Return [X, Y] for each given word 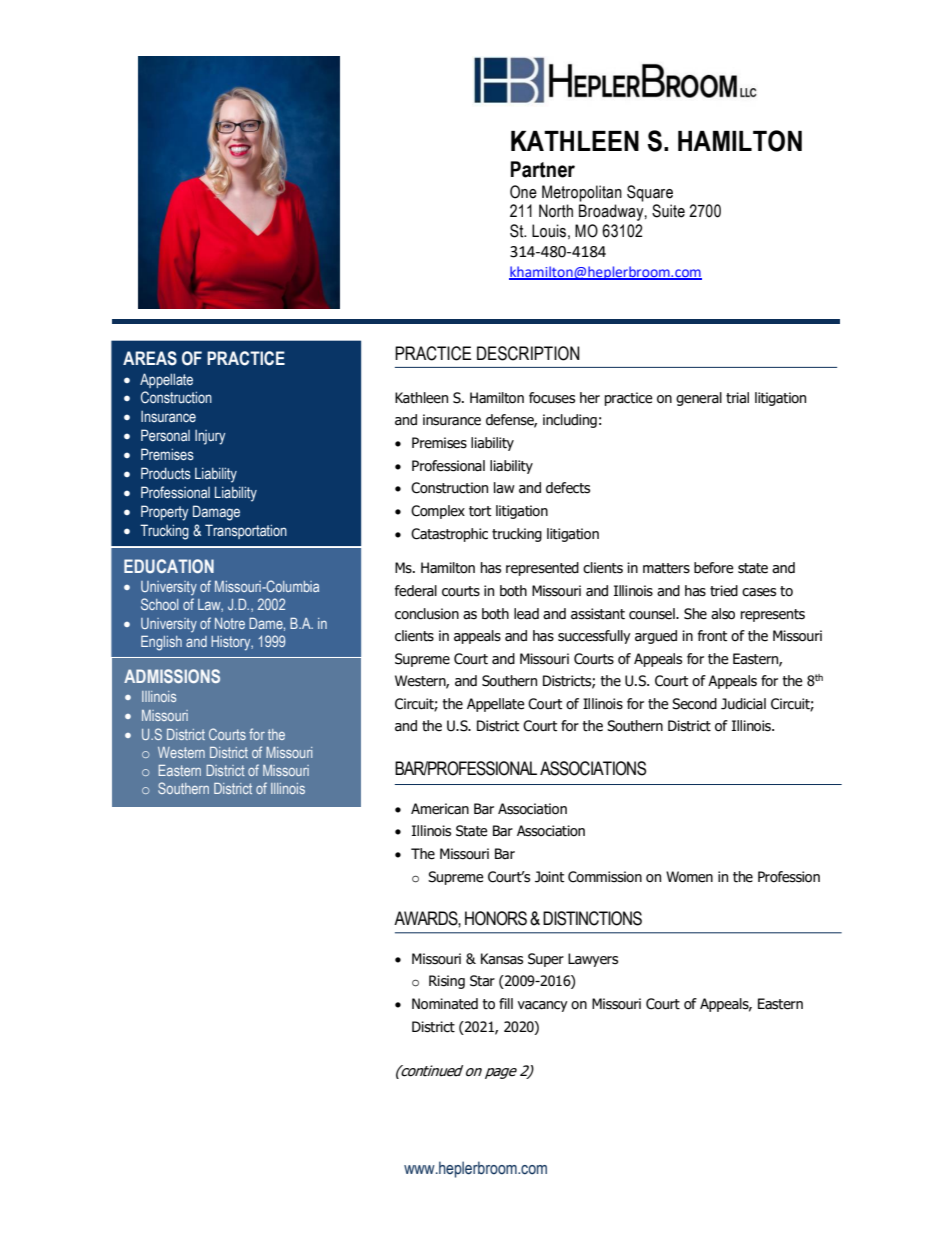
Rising [447, 982]
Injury [210, 437]
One [523, 192]
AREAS [150, 358]
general [699, 399]
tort [480, 511]
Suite [668, 211]
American [440, 809]
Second [694, 704]
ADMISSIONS [172, 676]
